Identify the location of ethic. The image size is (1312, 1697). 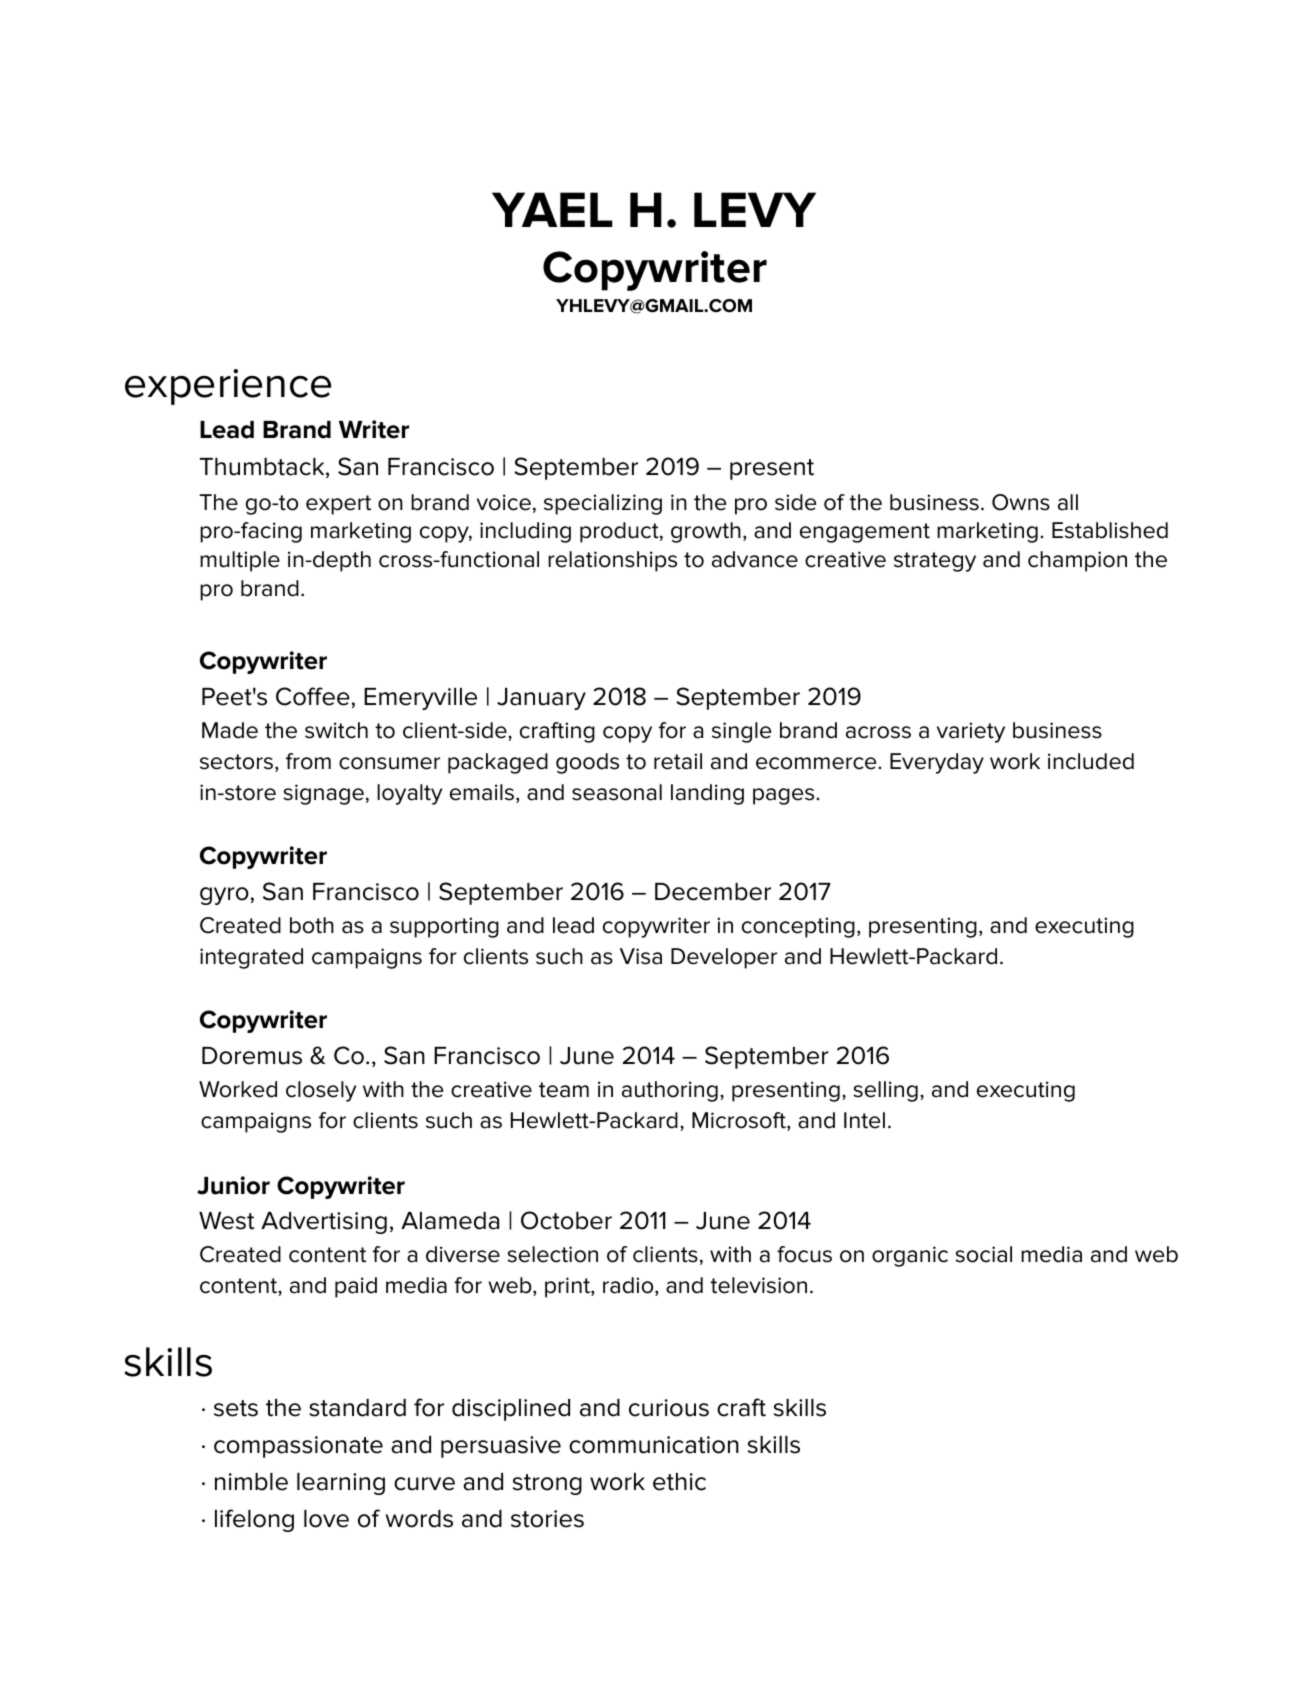
(679, 1482).
